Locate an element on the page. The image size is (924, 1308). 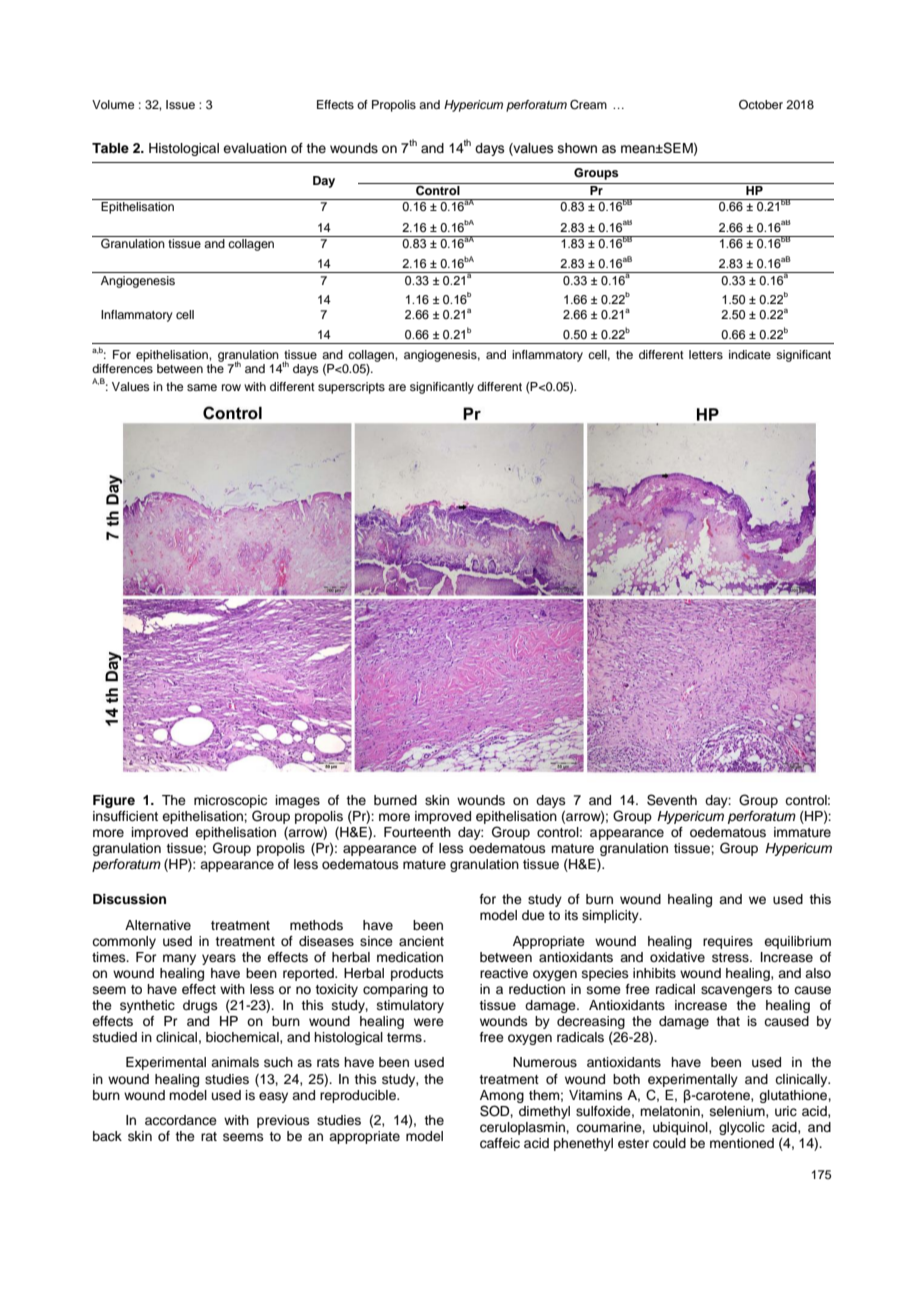
are is located at coordinates (397, 387).
